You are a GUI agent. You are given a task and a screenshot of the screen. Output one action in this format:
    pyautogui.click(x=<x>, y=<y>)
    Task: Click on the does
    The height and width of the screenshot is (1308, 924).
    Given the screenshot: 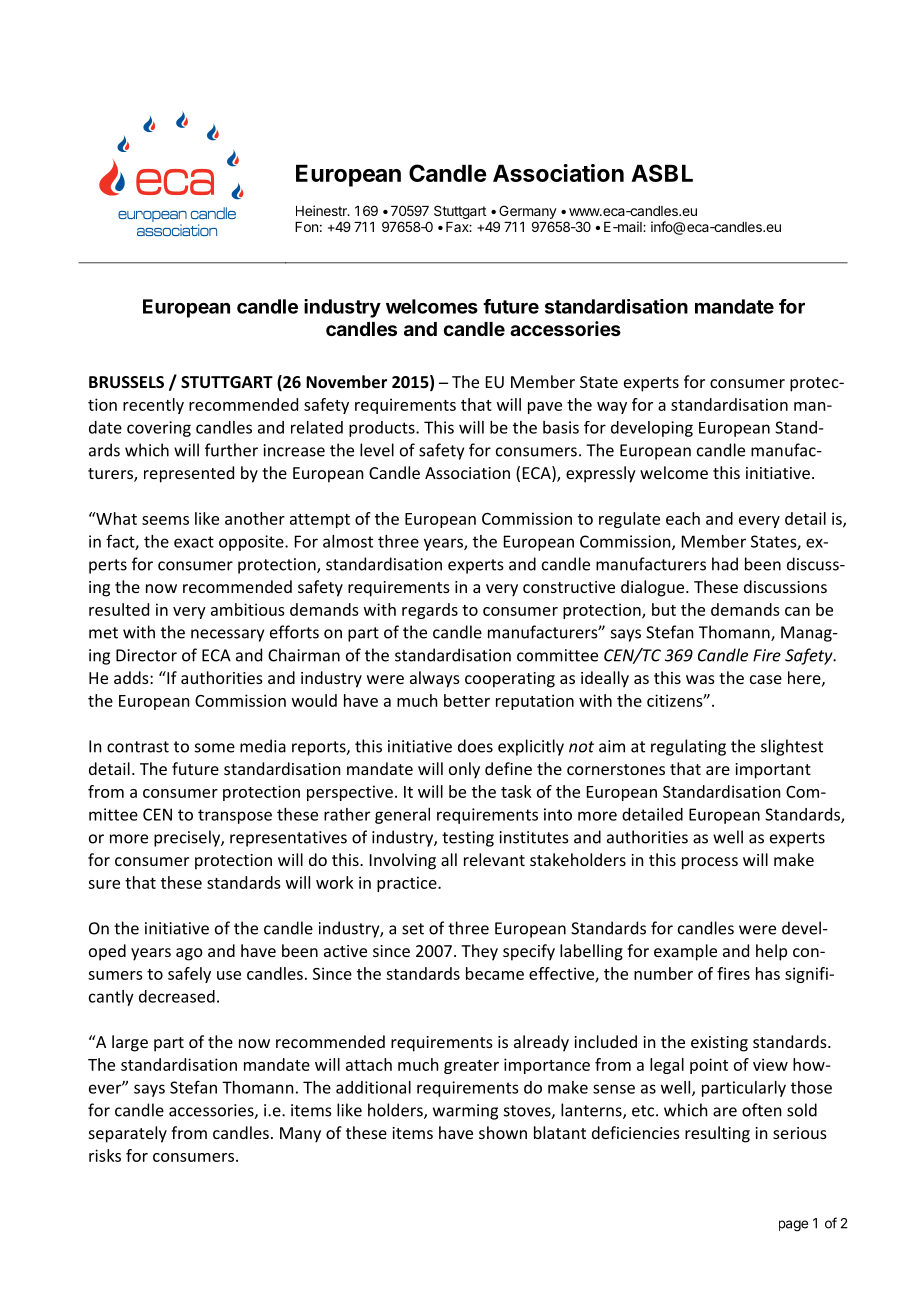 What is the action you would take?
    pyautogui.click(x=475, y=746)
